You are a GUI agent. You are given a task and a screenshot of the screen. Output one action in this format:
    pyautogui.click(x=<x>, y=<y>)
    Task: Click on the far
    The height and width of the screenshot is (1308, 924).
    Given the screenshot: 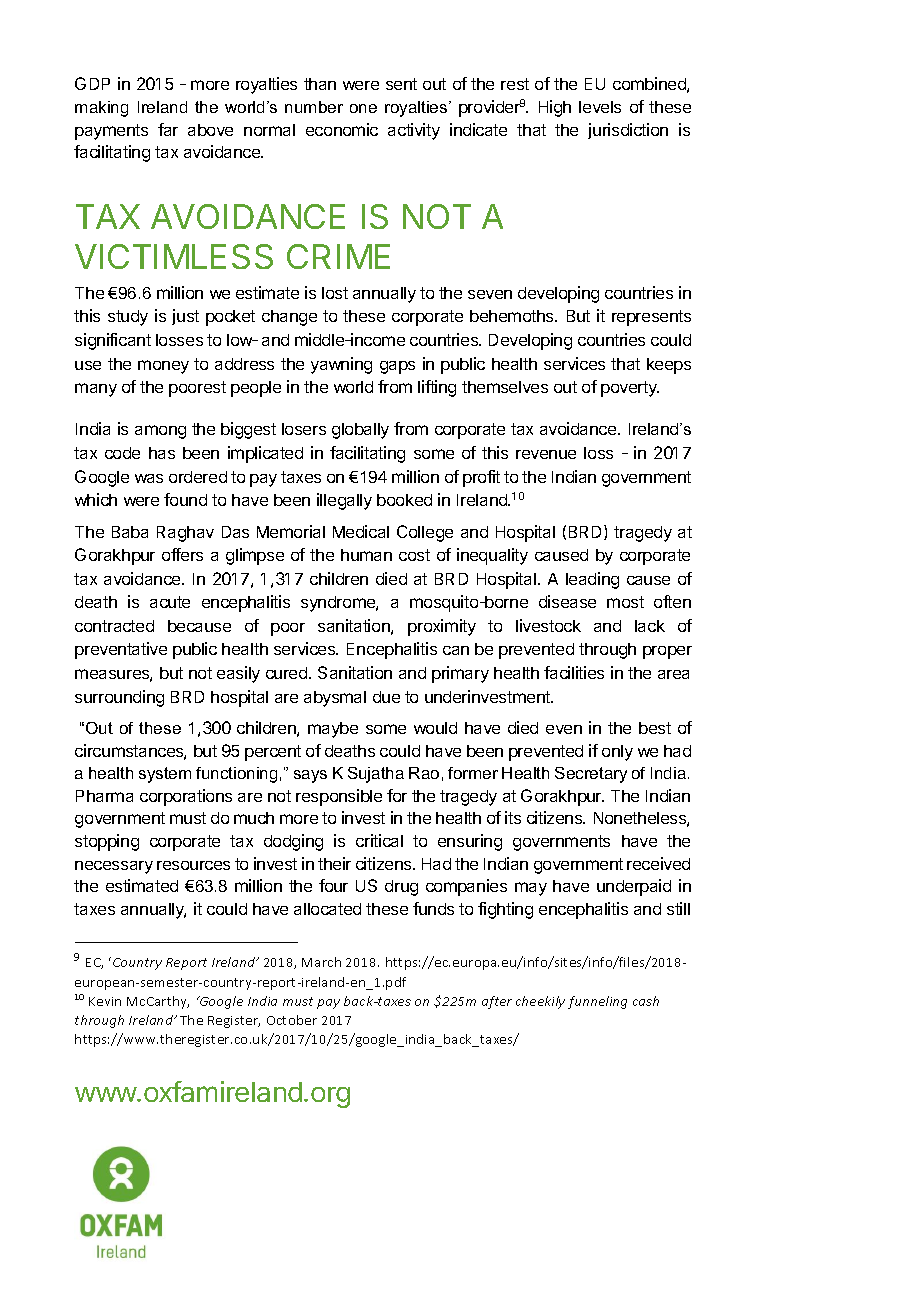 What is the action you would take?
    pyautogui.click(x=168, y=129)
